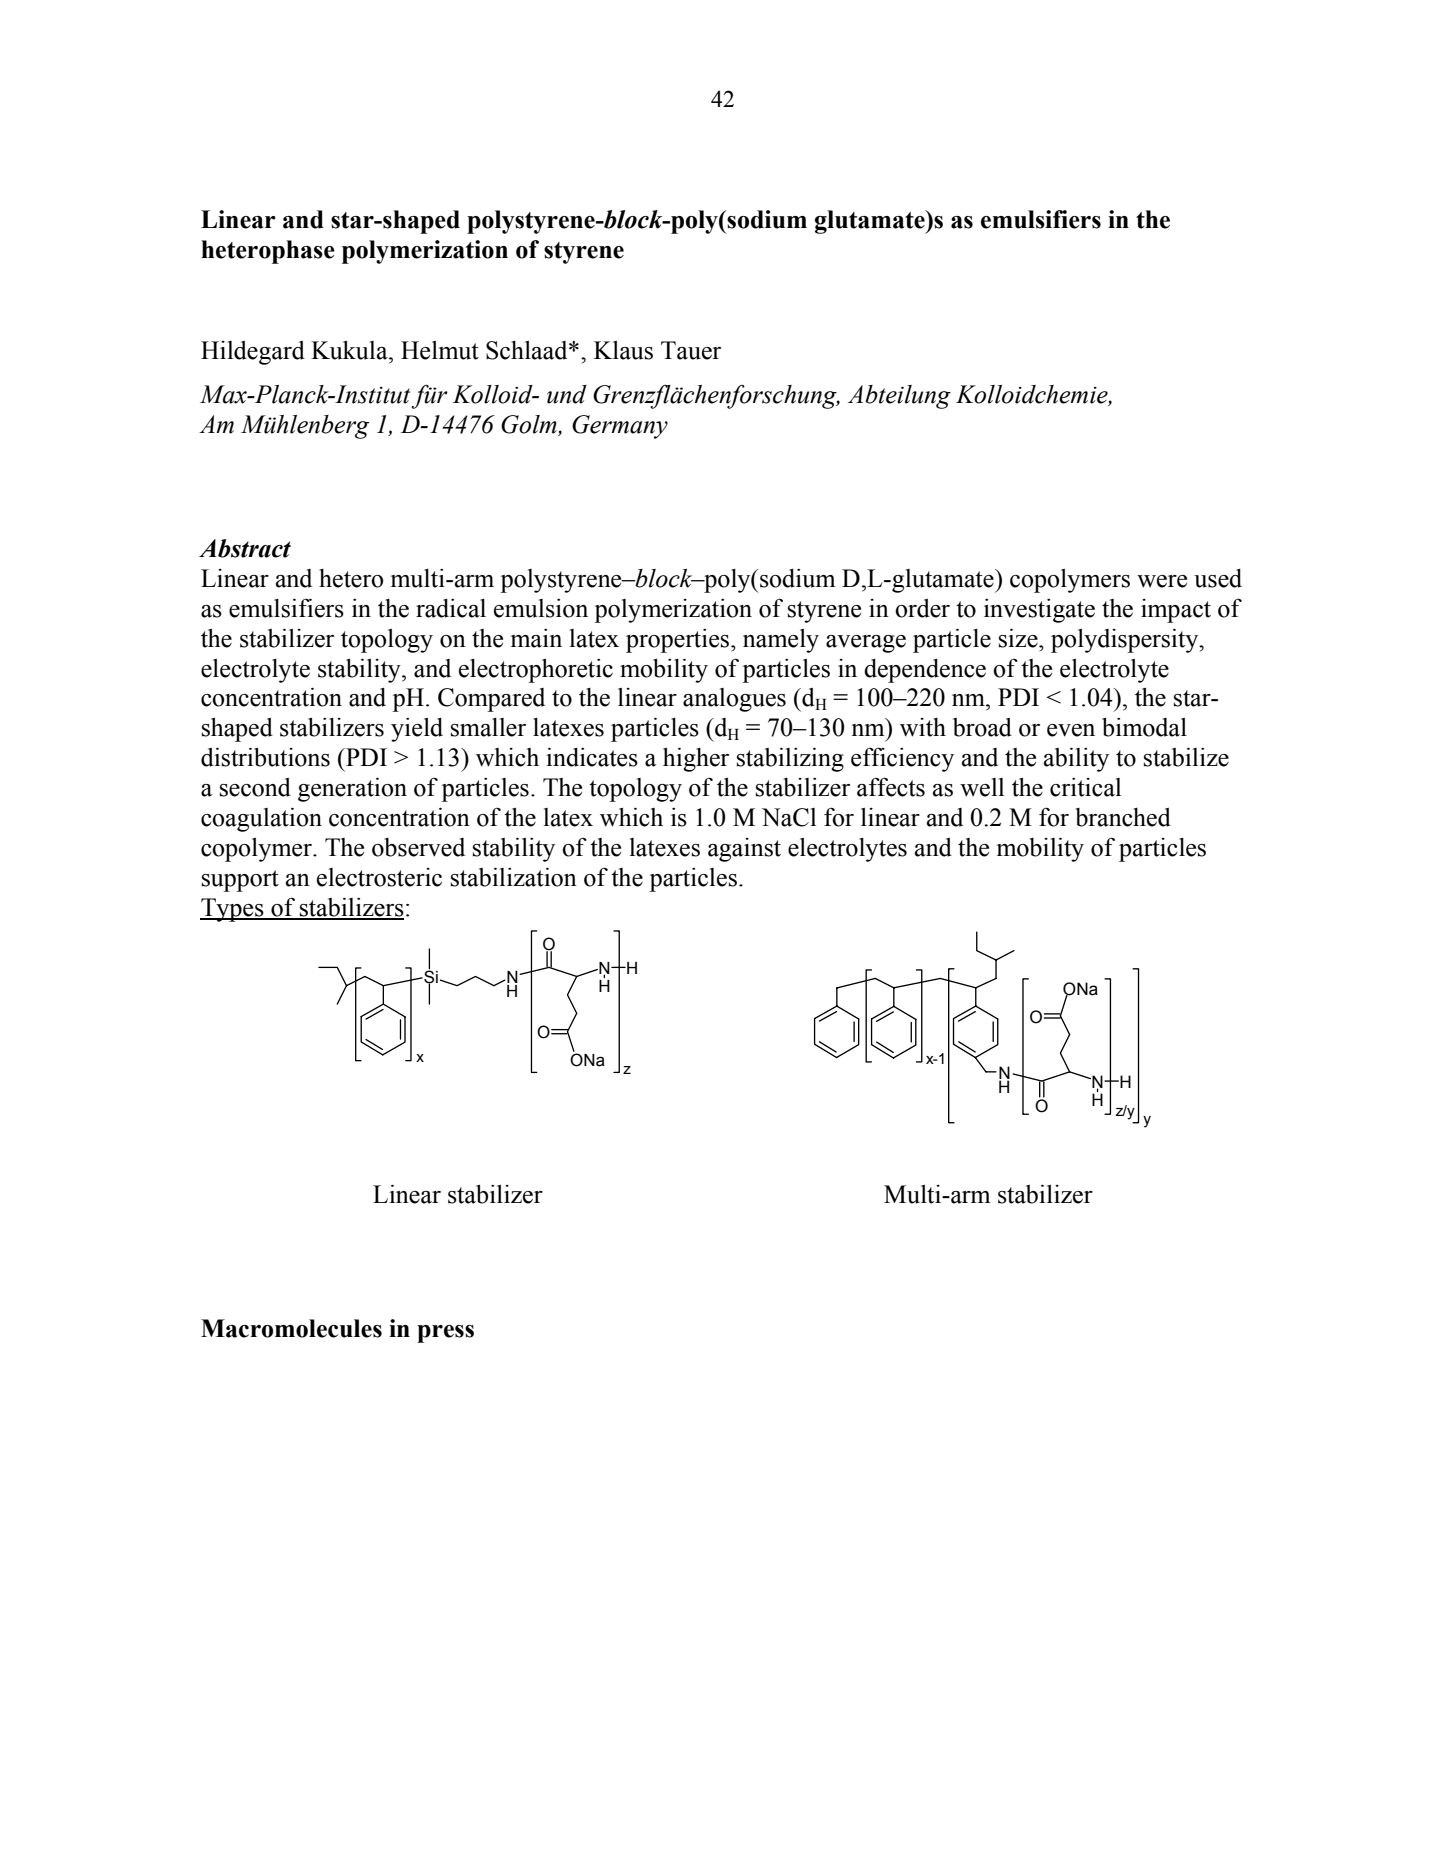 The image size is (1446, 1871). Describe the element at coordinates (440, 350) in the page. I see `Helmut` at that location.
